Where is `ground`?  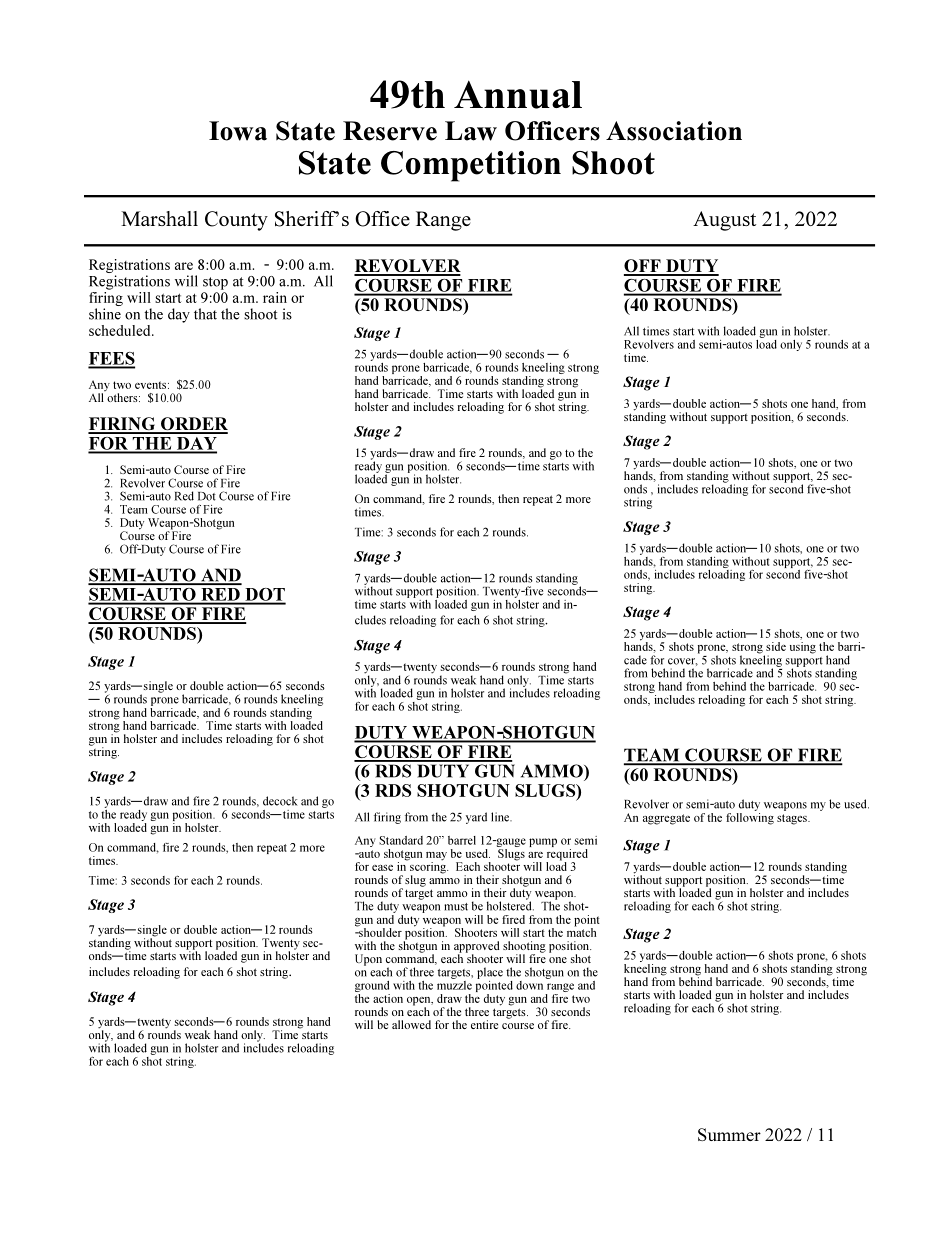
ground is located at coordinates (372, 988).
